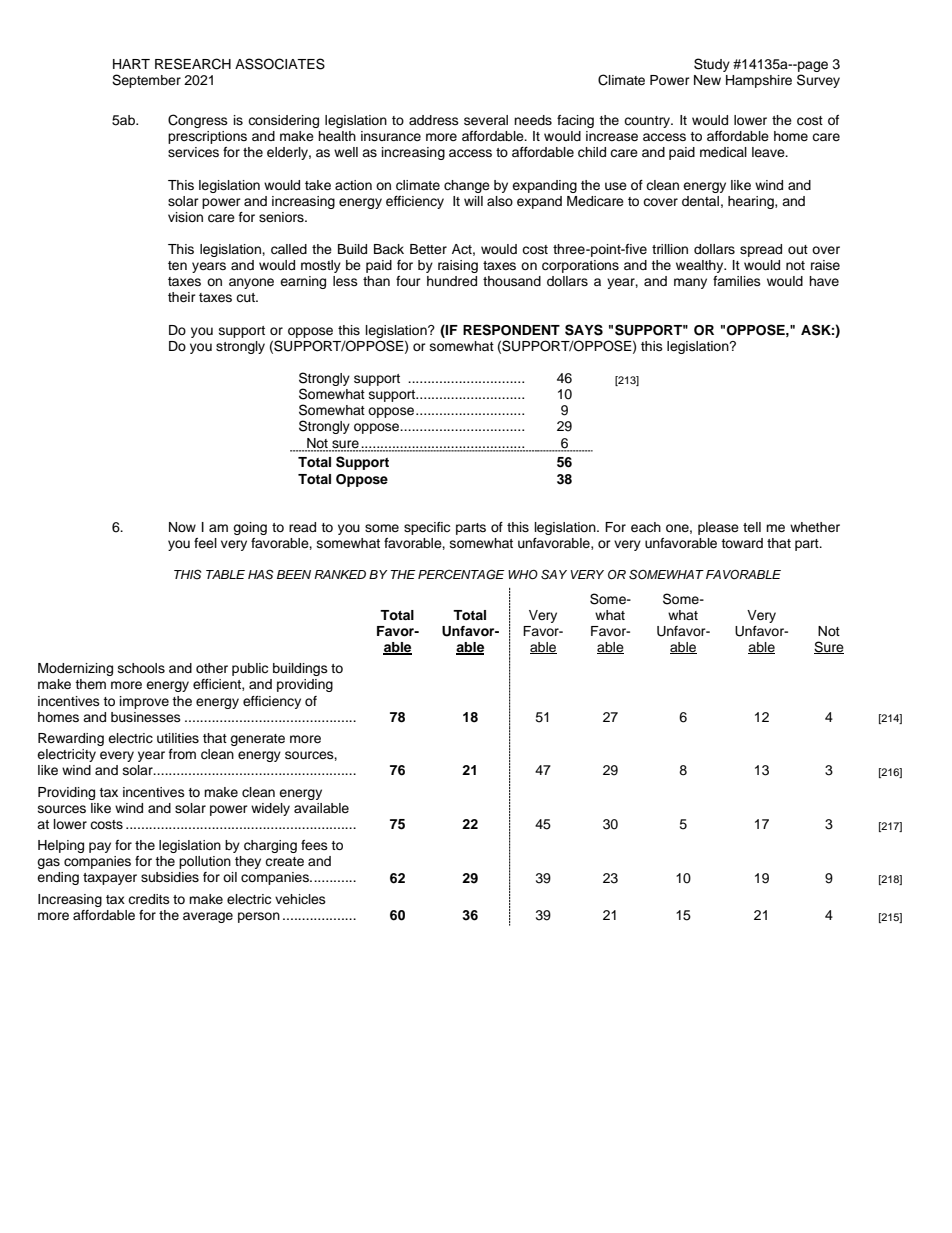 The height and width of the page is (1233, 952). Describe the element at coordinates (434, 120) in the page. I see `address` at that location.
